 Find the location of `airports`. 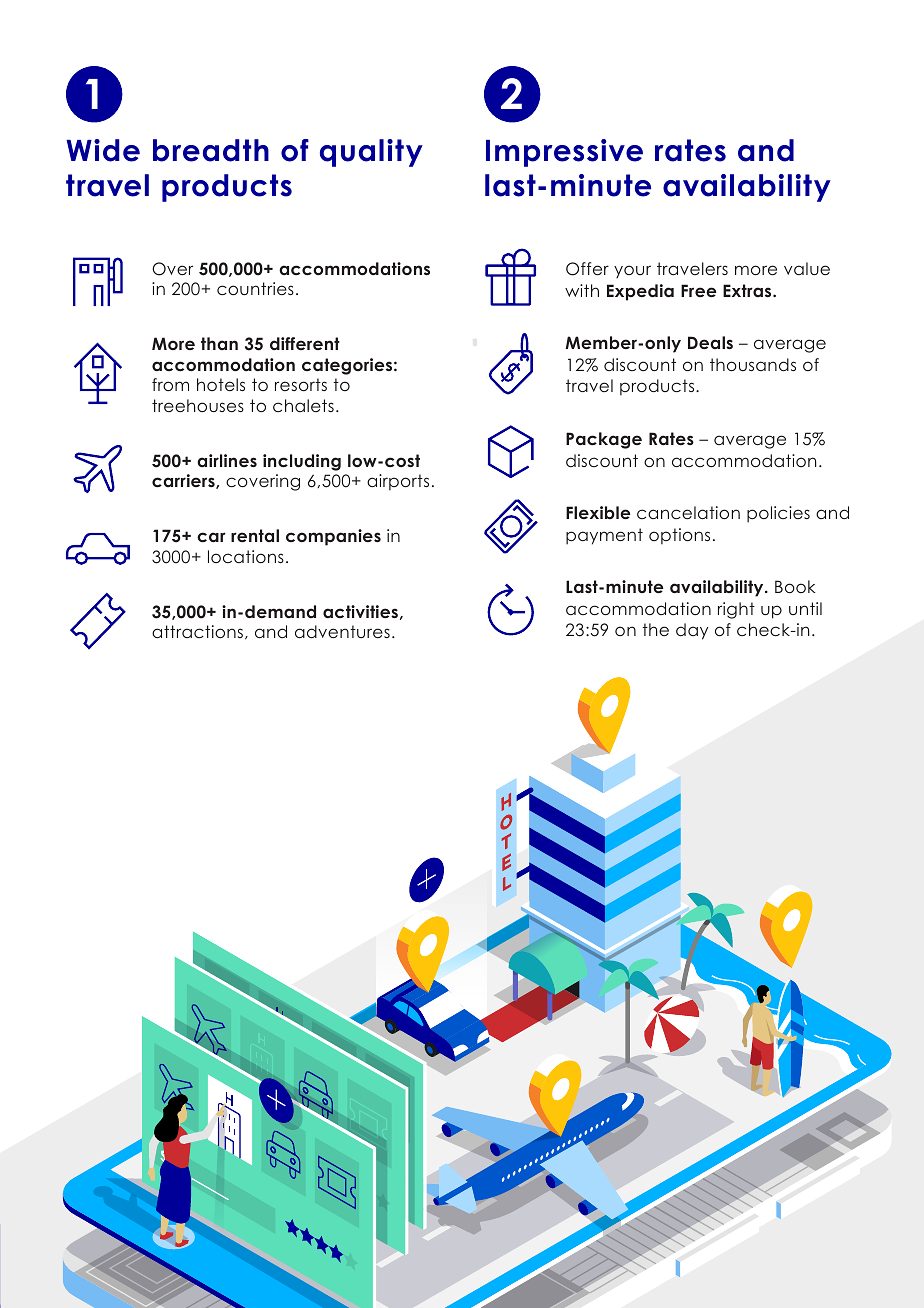

airports is located at coordinates (398, 482).
